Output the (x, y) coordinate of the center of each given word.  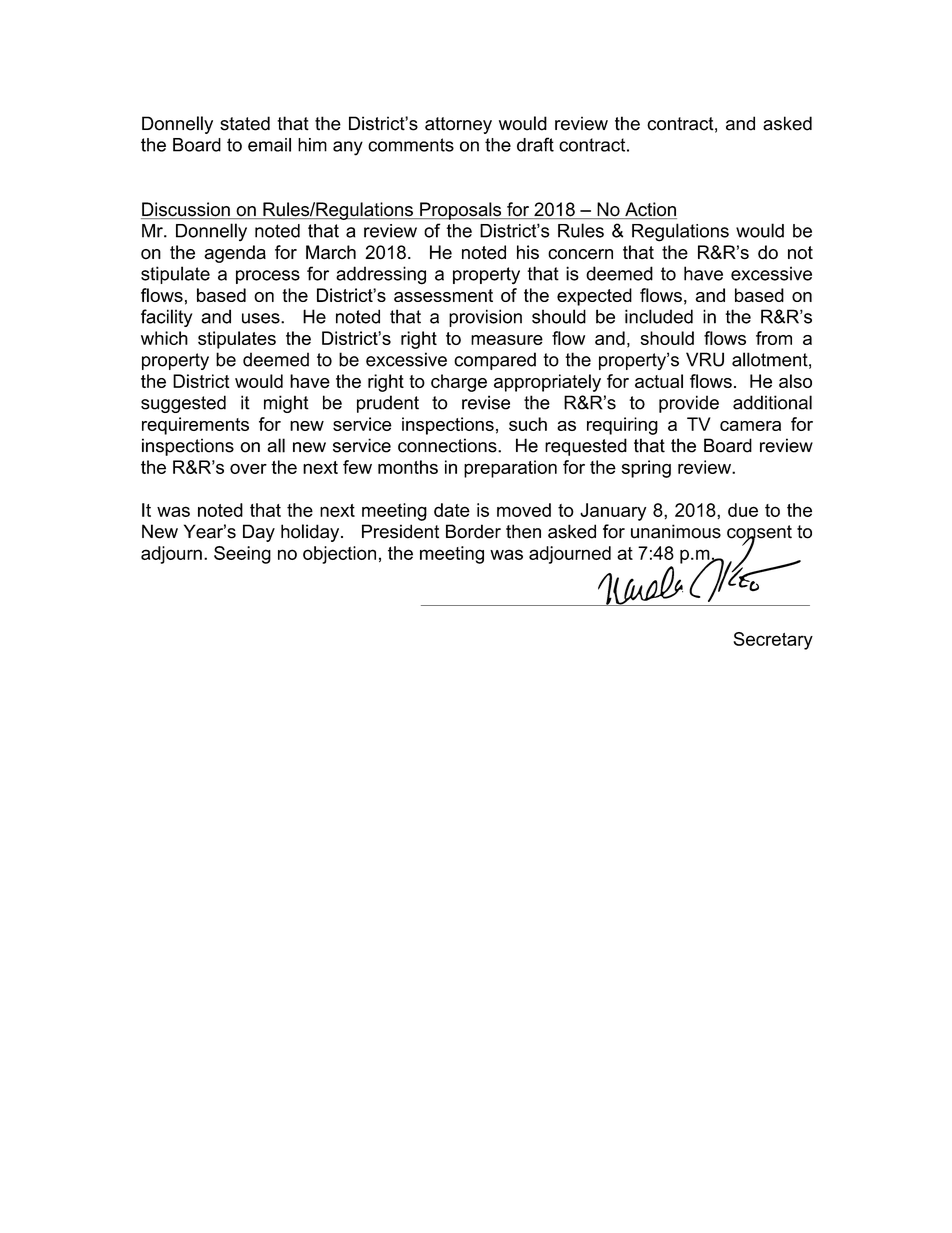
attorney (458, 125)
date (452, 510)
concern (580, 254)
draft (535, 144)
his (528, 252)
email (269, 145)
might (286, 404)
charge (459, 383)
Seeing (242, 555)
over (248, 469)
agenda (235, 254)
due (743, 510)
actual (659, 381)
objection (339, 555)
